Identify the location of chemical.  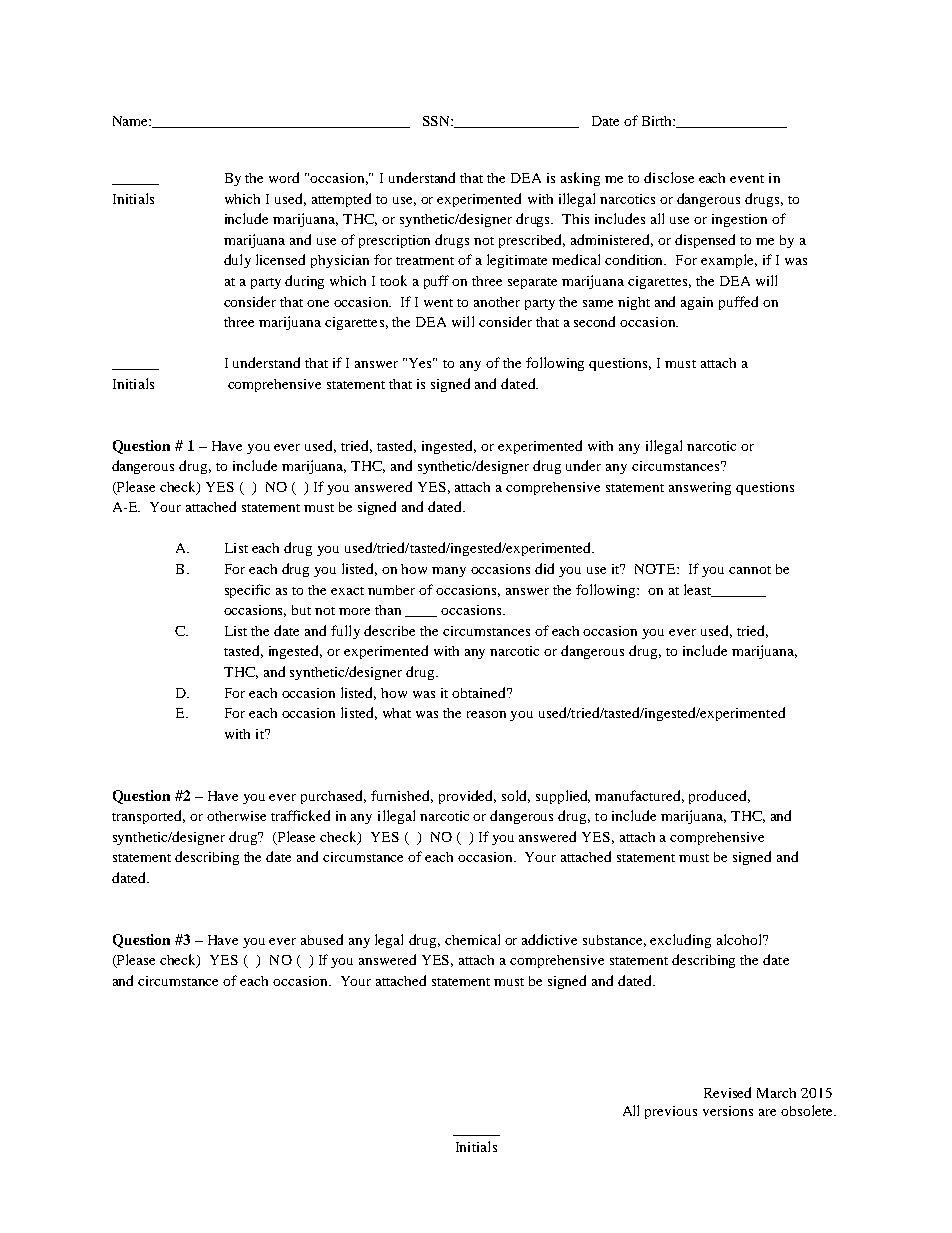
(472, 939).
